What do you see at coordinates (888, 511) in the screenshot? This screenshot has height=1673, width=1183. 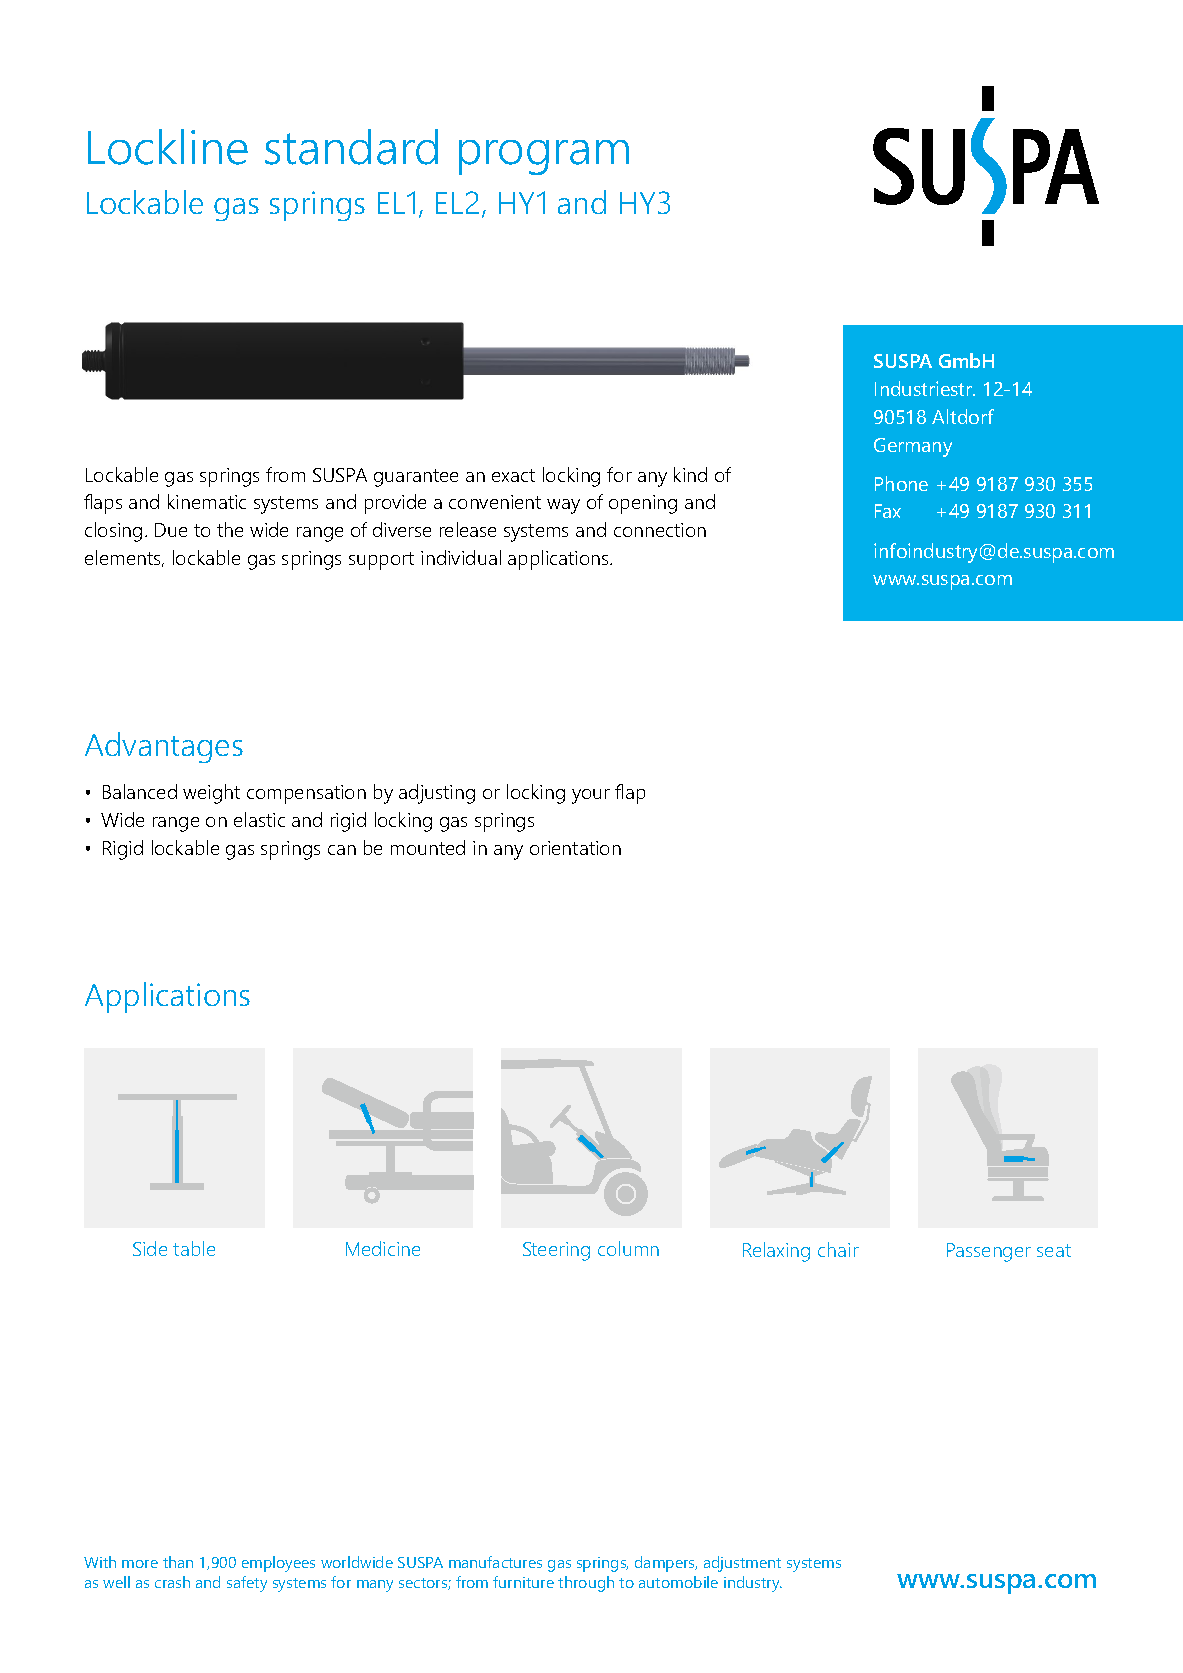 I see `Fax` at bounding box center [888, 511].
